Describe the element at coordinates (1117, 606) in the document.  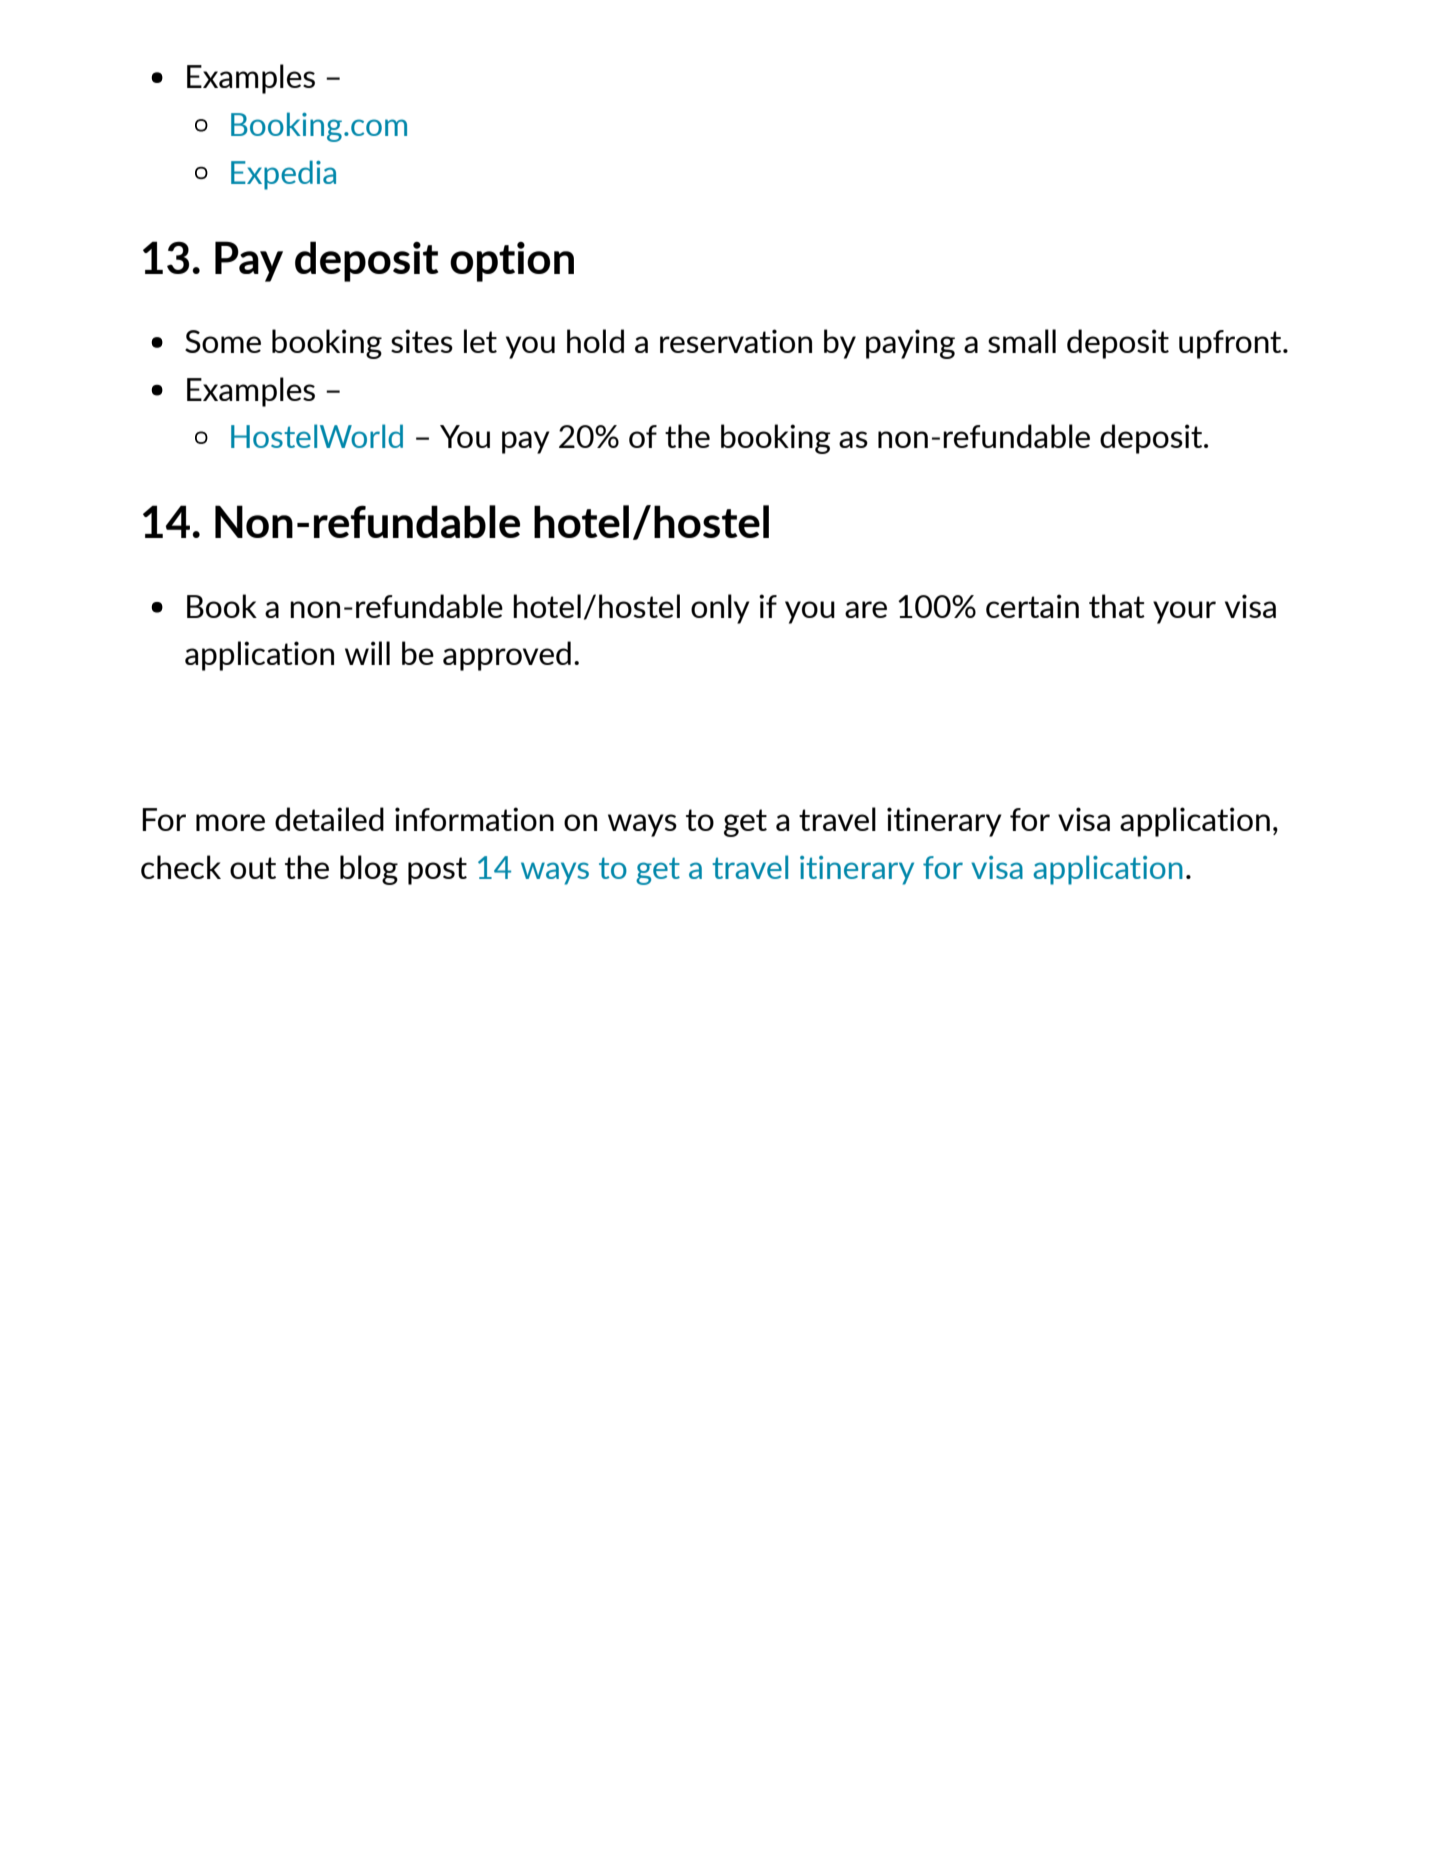
I see `that` at that location.
